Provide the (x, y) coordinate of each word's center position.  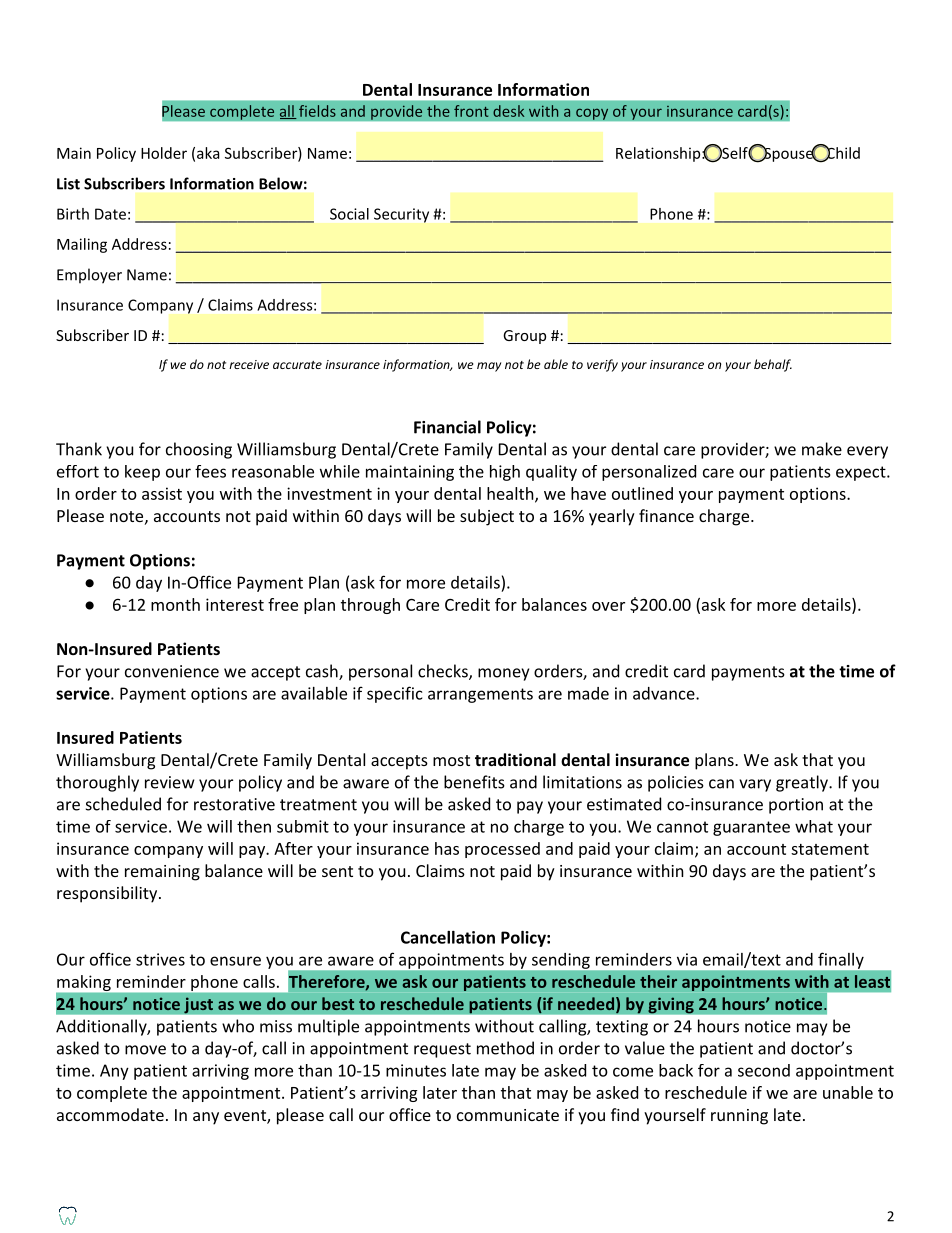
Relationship (658, 154)
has (447, 848)
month (175, 604)
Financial (447, 427)
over (608, 606)
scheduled (123, 804)
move (145, 1050)
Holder (164, 153)
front (471, 111)
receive (249, 364)
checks (444, 672)
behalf (773, 365)
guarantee (751, 828)
